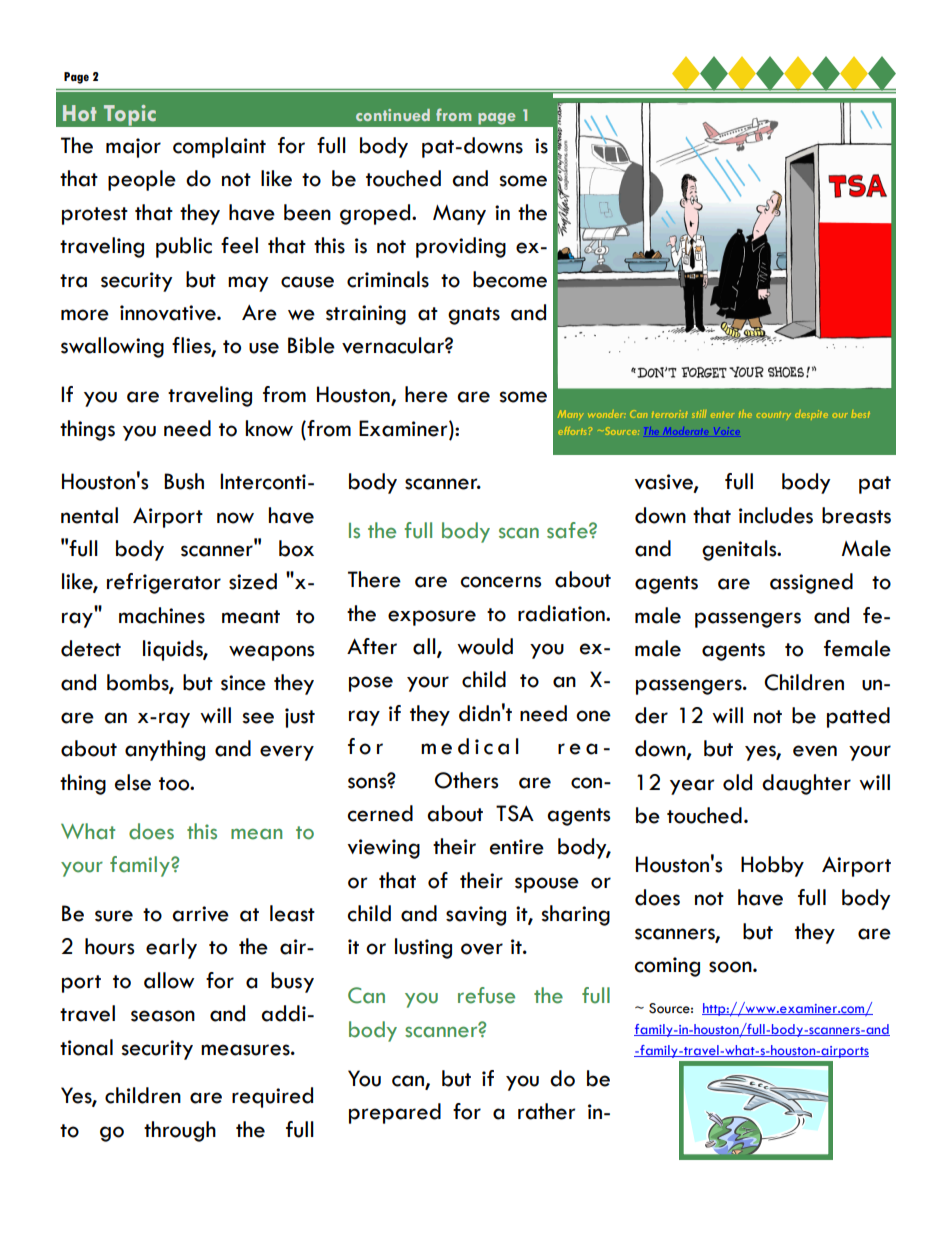 This page has width=952, height=1233. What do you see at coordinates (180, 1131) in the page?
I see `through` at bounding box center [180, 1131].
